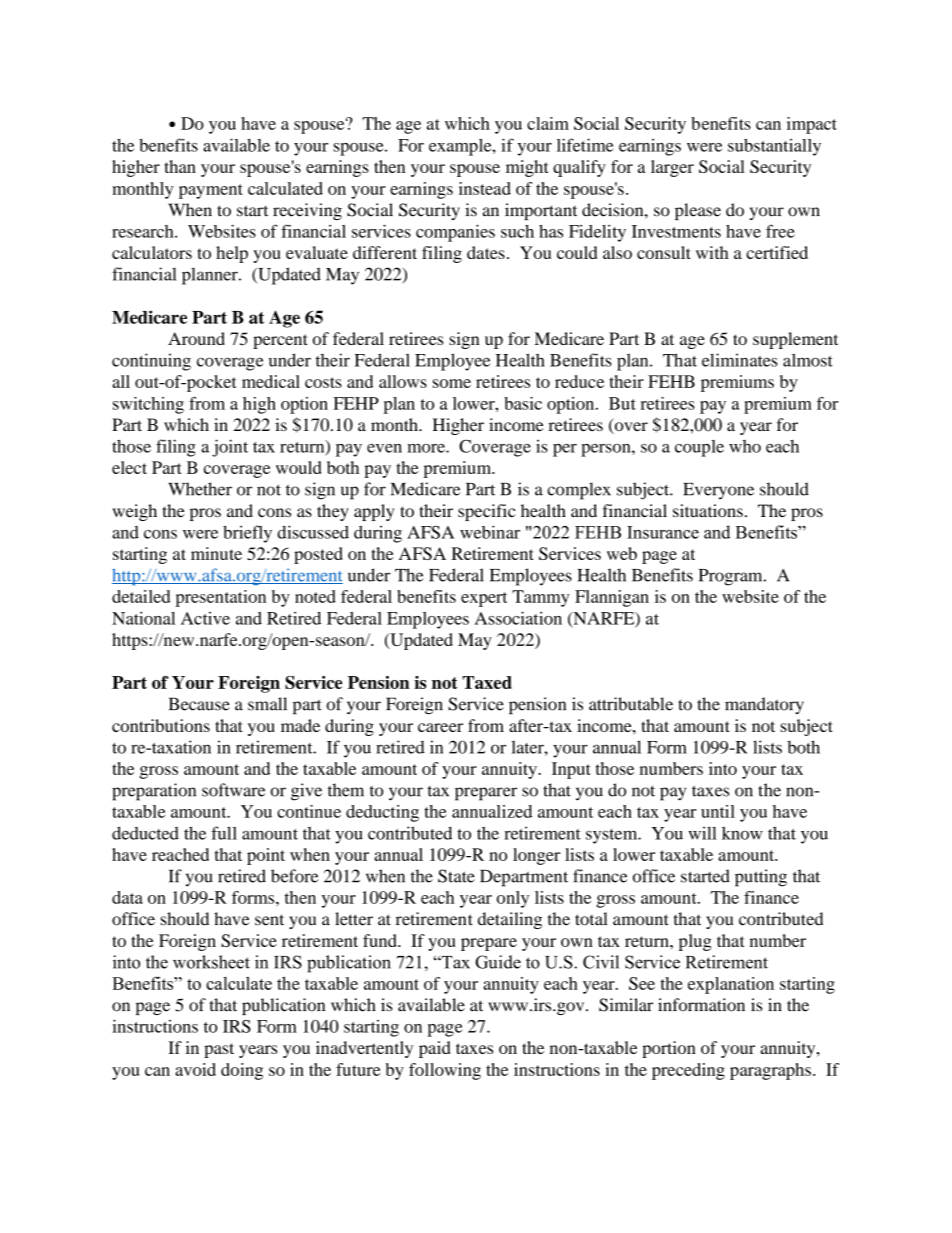 This document has height=1233, width=952. What do you see at coordinates (427, 448) in the document?
I see `more` at bounding box center [427, 448].
